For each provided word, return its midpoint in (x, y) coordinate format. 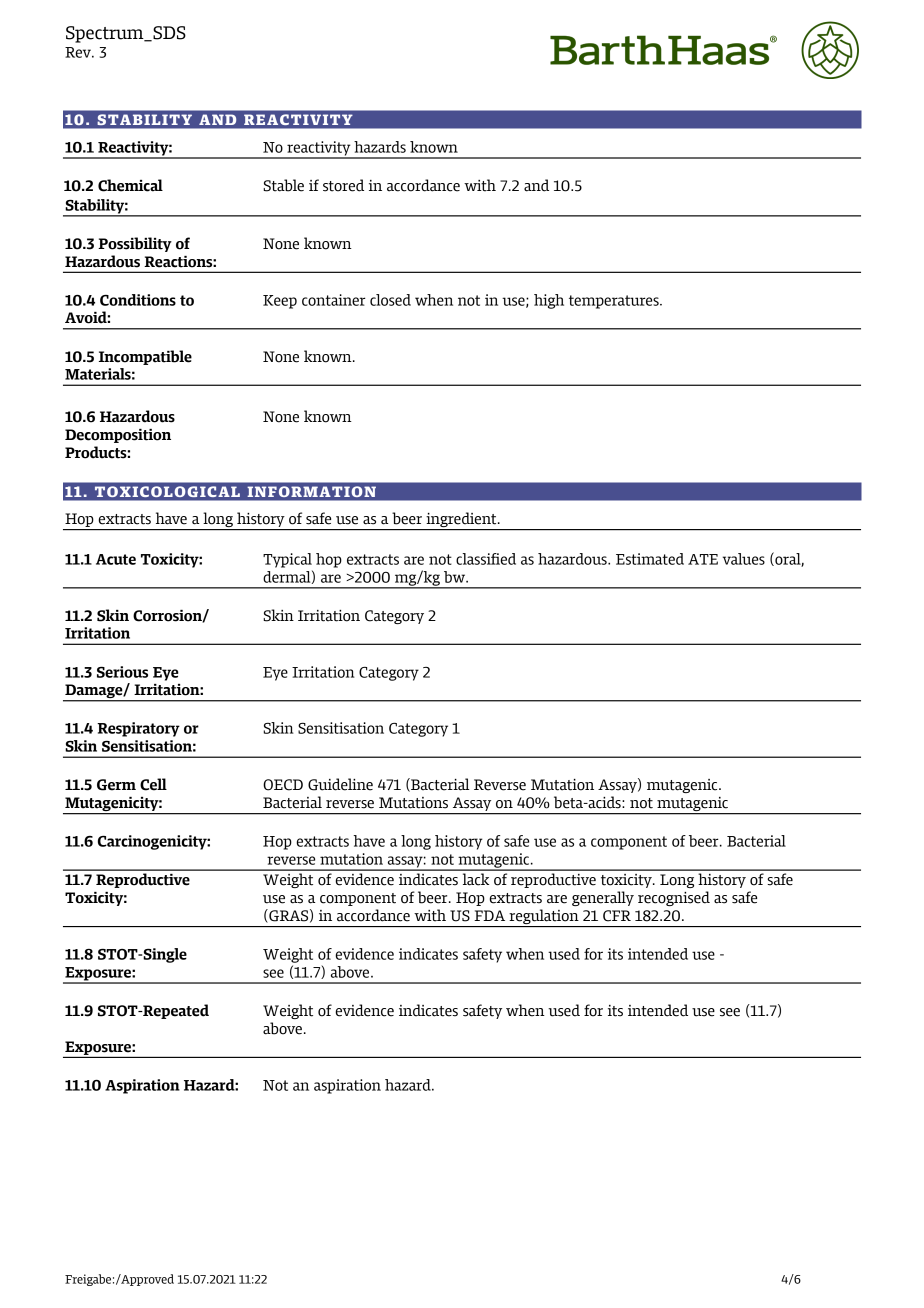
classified (486, 559)
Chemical (130, 185)
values (744, 559)
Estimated (650, 559)
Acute (116, 559)
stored (343, 185)
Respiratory (138, 729)
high (549, 301)
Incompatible (145, 357)
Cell (153, 784)
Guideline (340, 784)
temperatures (615, 302)
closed (390, 300)
